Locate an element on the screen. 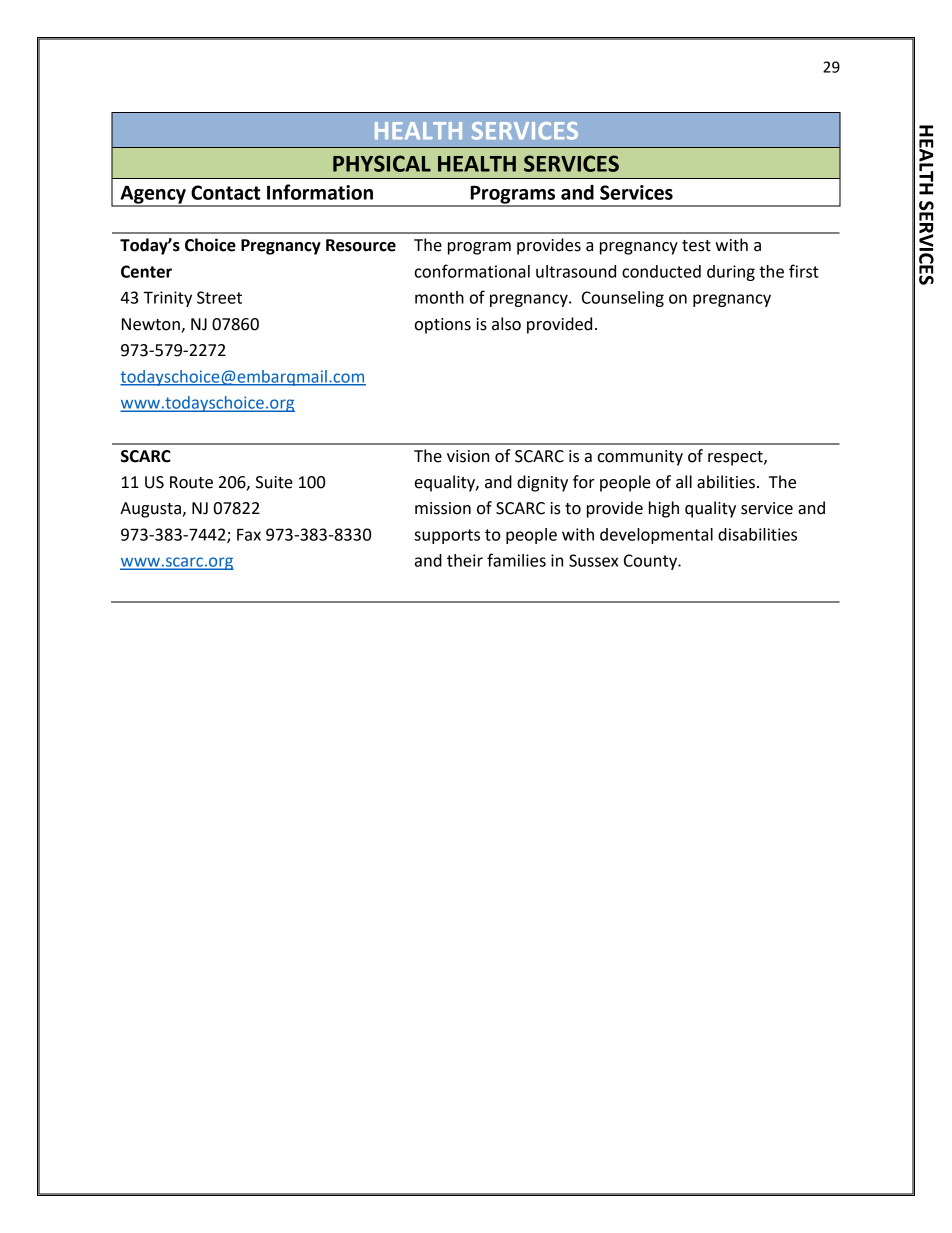 This screenshot has width=952, height=1233. Center is located at coordinates (146, 271).
